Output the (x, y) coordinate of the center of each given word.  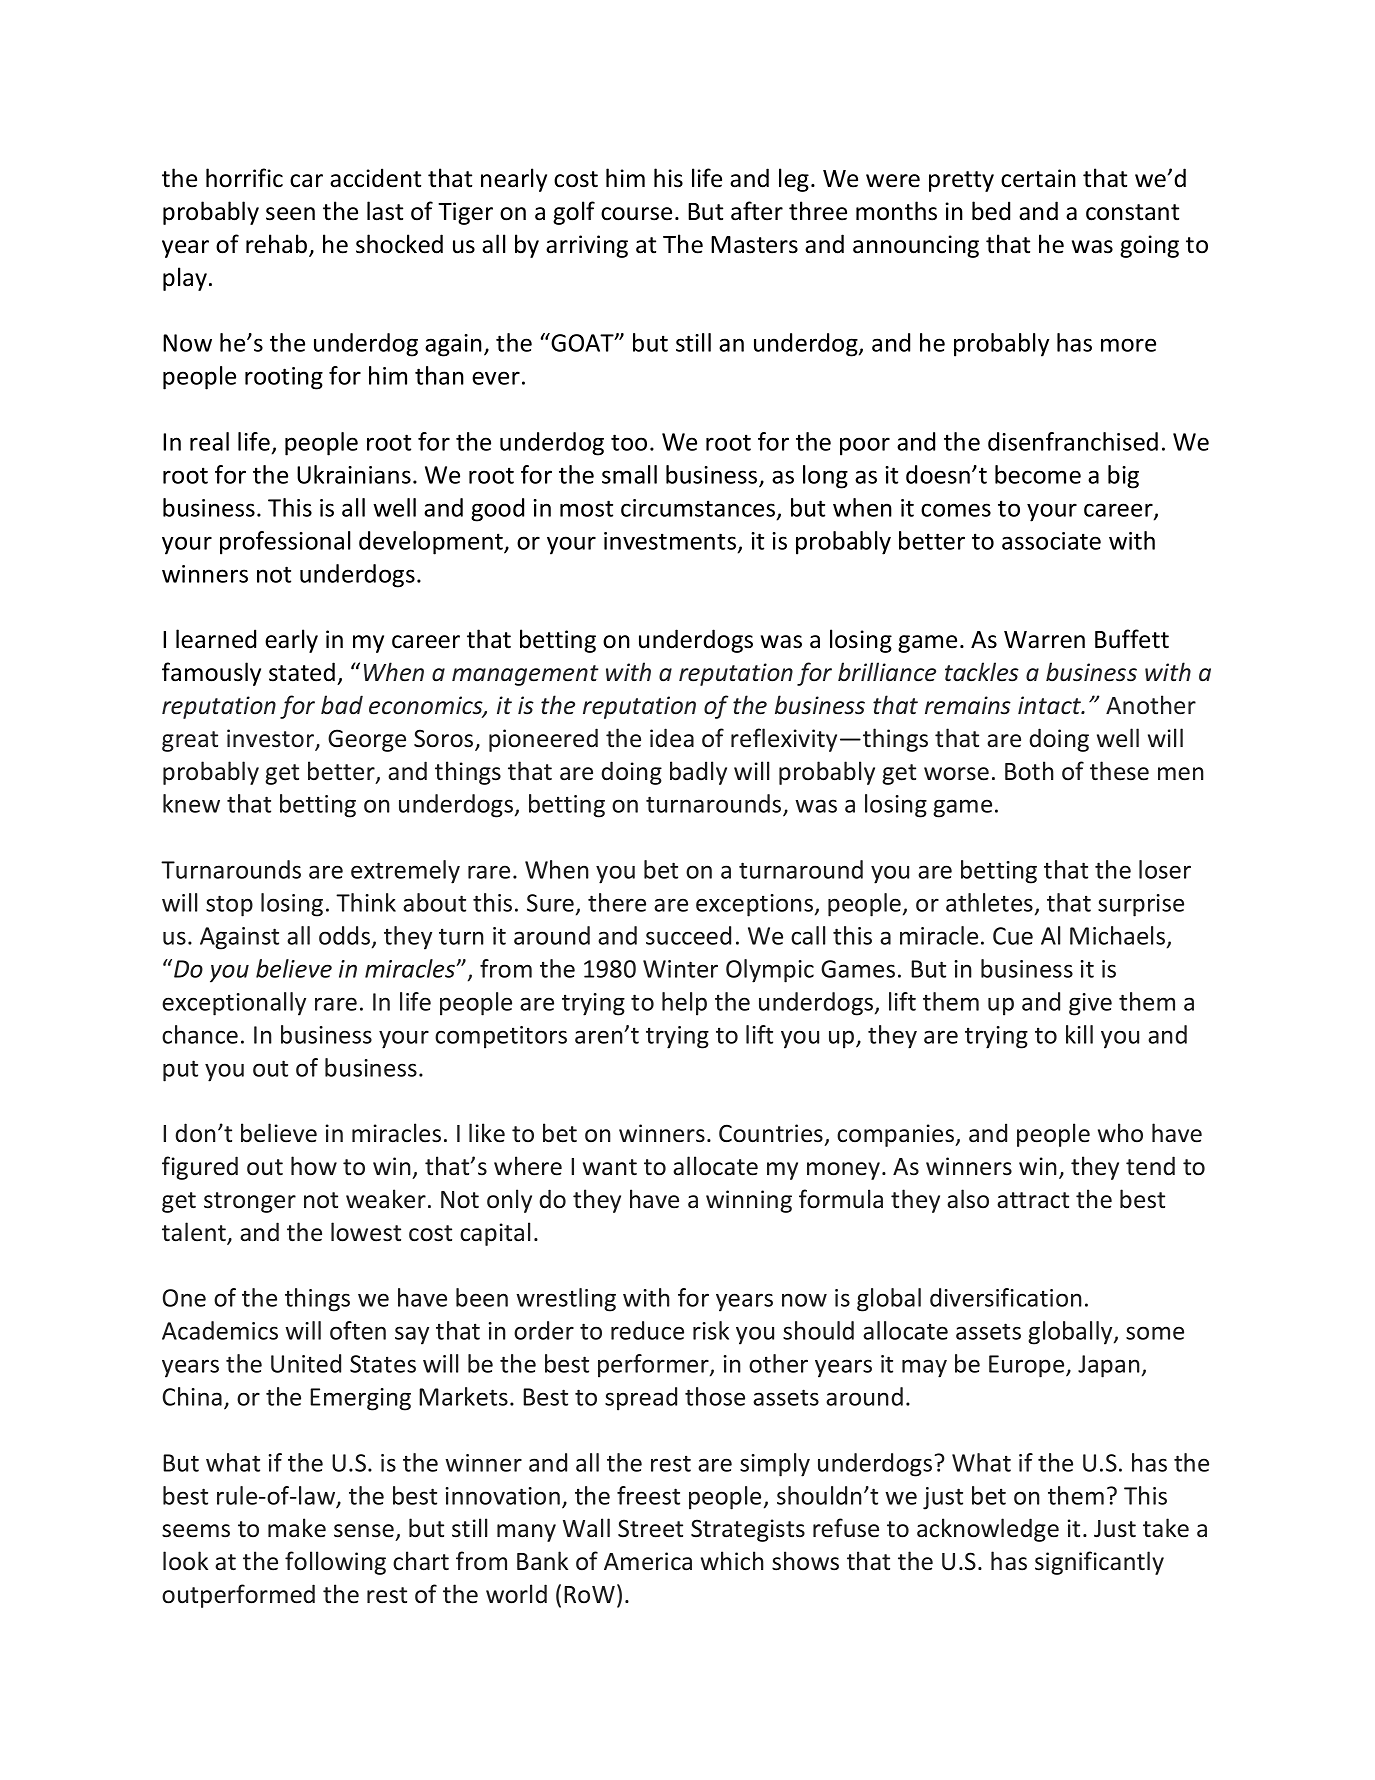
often (358, 1330)
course (636, 214)
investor (271, 739)
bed (991, 211)
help (684, 1004)
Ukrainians (354, 474)
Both (1029, 771)
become (1038, 474)
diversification (1006, 1297)
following (335, 1563)
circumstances (699, 509)
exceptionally (234, 1004)
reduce (647, 1330)
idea (672, 738)
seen (290, 214)
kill (1079, 1034)
